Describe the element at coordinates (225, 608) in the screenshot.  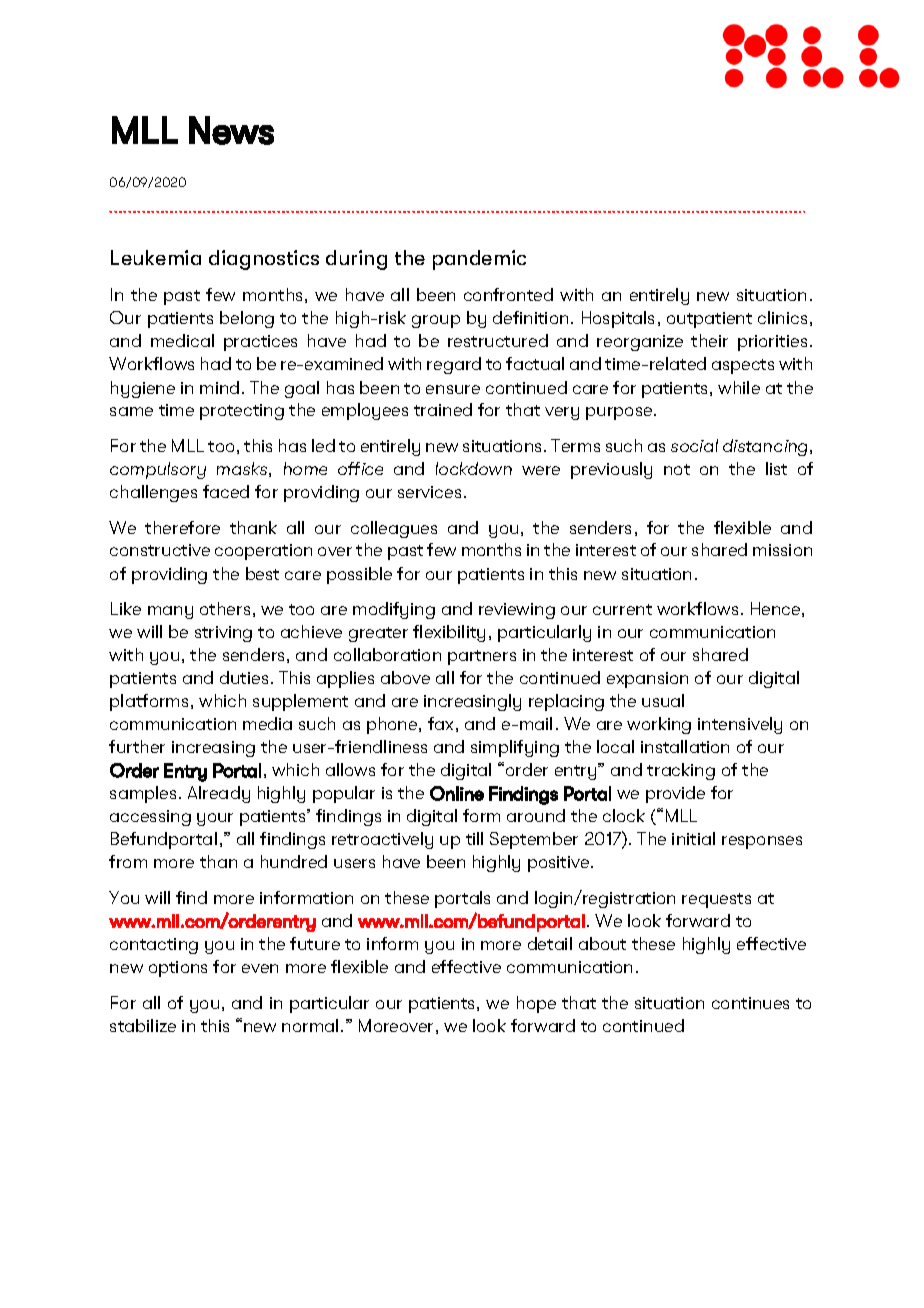
I see `others` at that location.
